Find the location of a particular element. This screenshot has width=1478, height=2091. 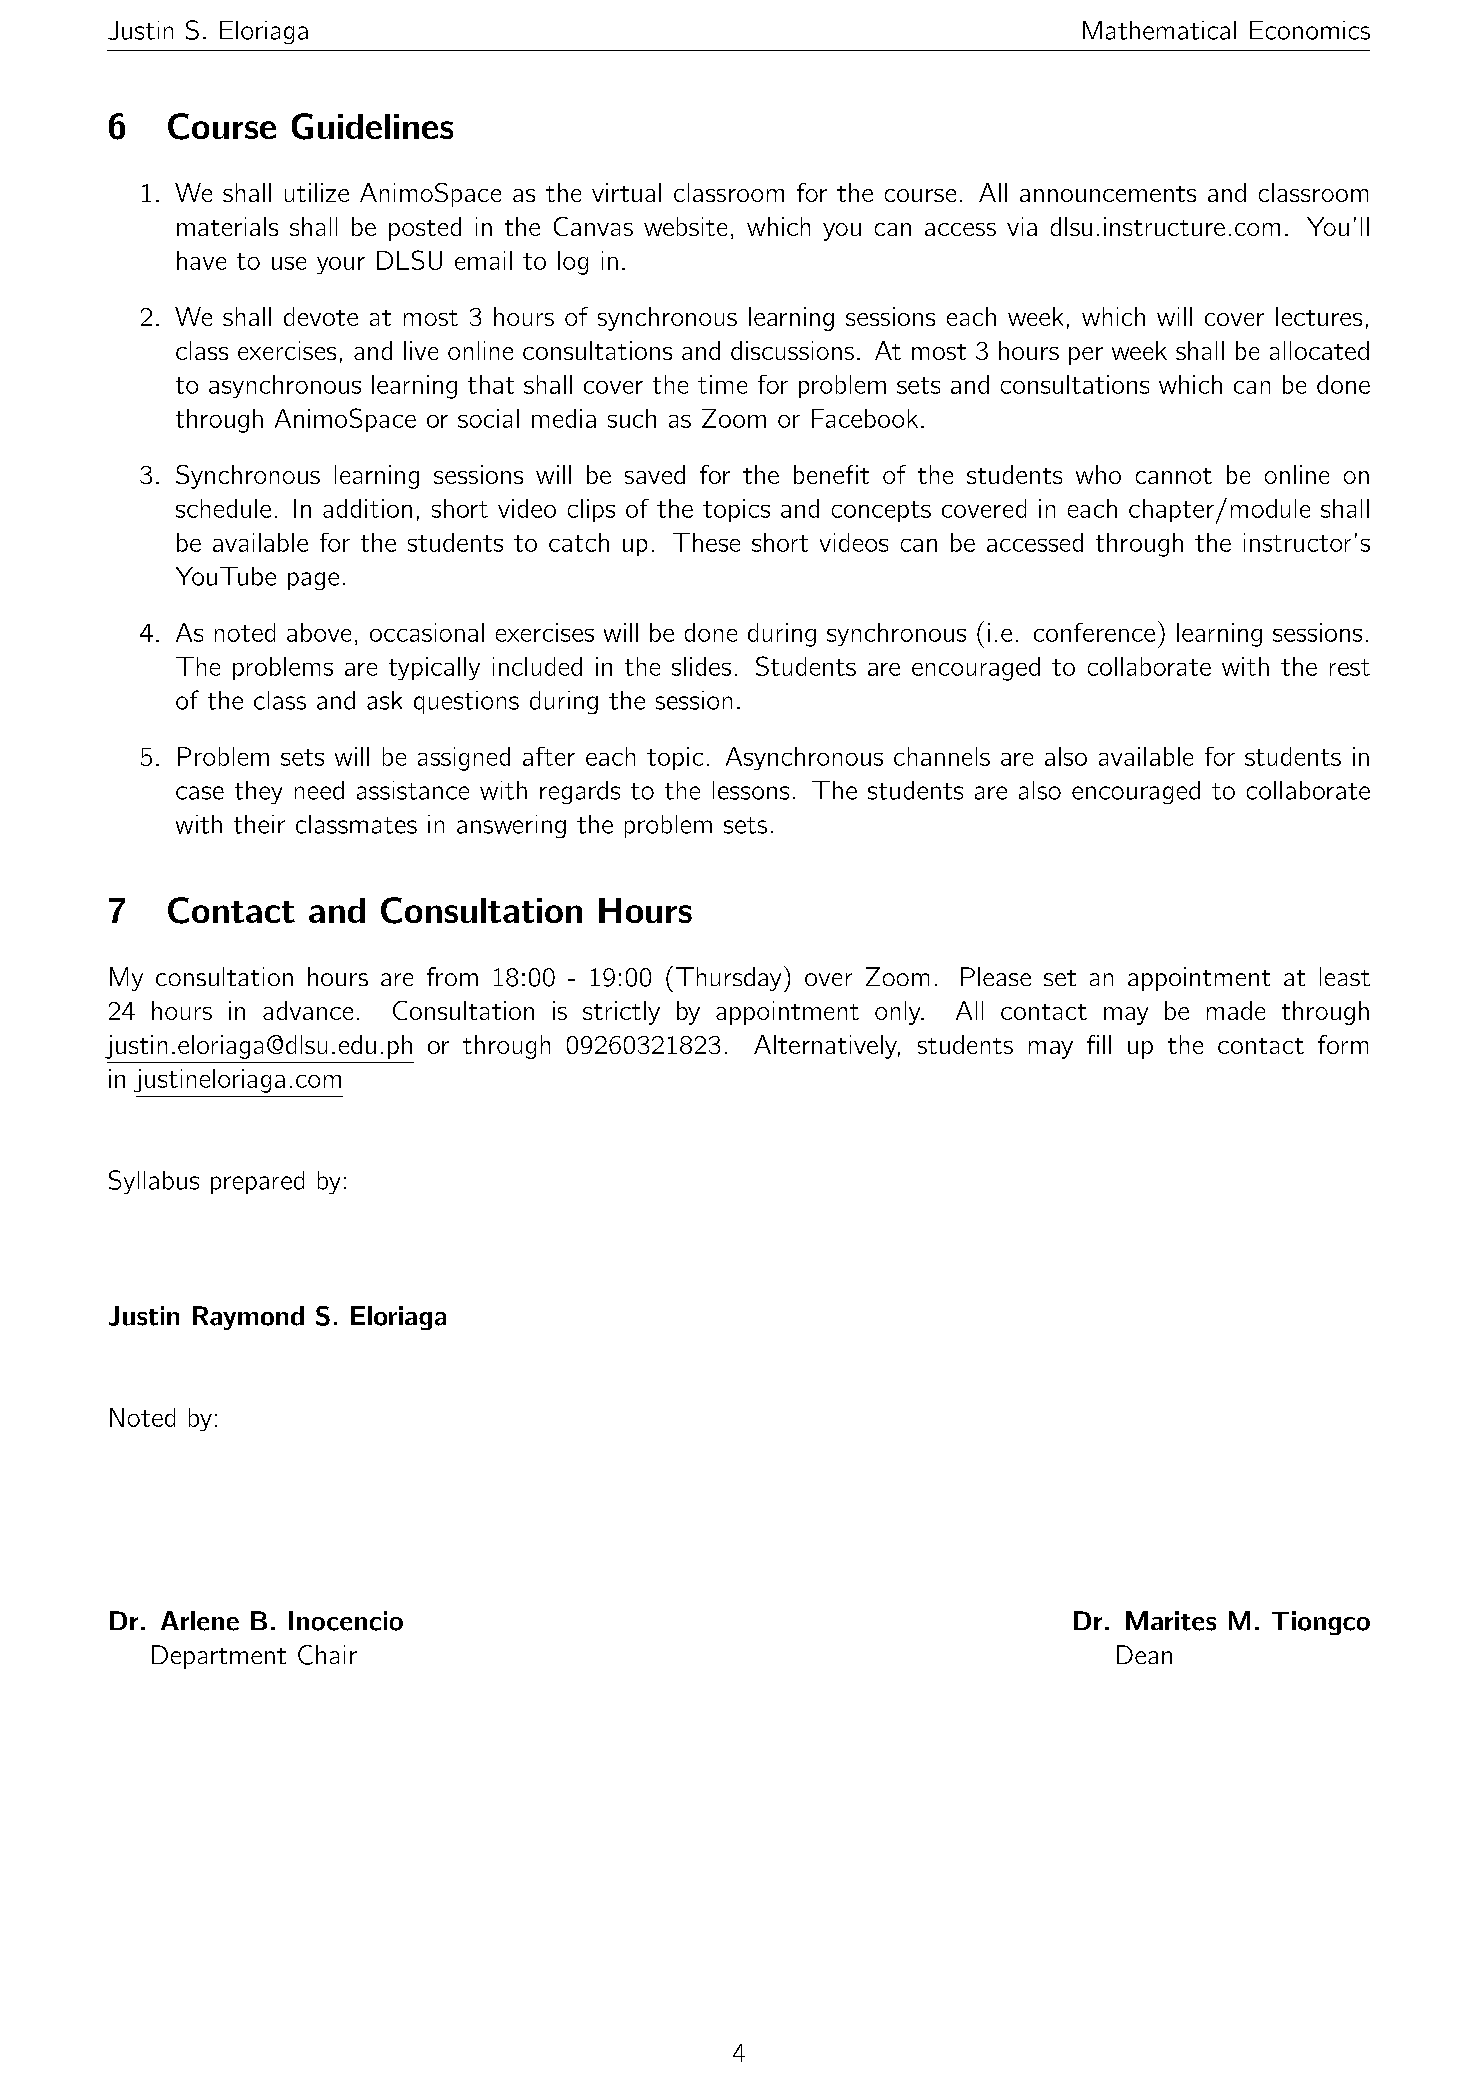

form is located at coordinates (1343, 1044).
